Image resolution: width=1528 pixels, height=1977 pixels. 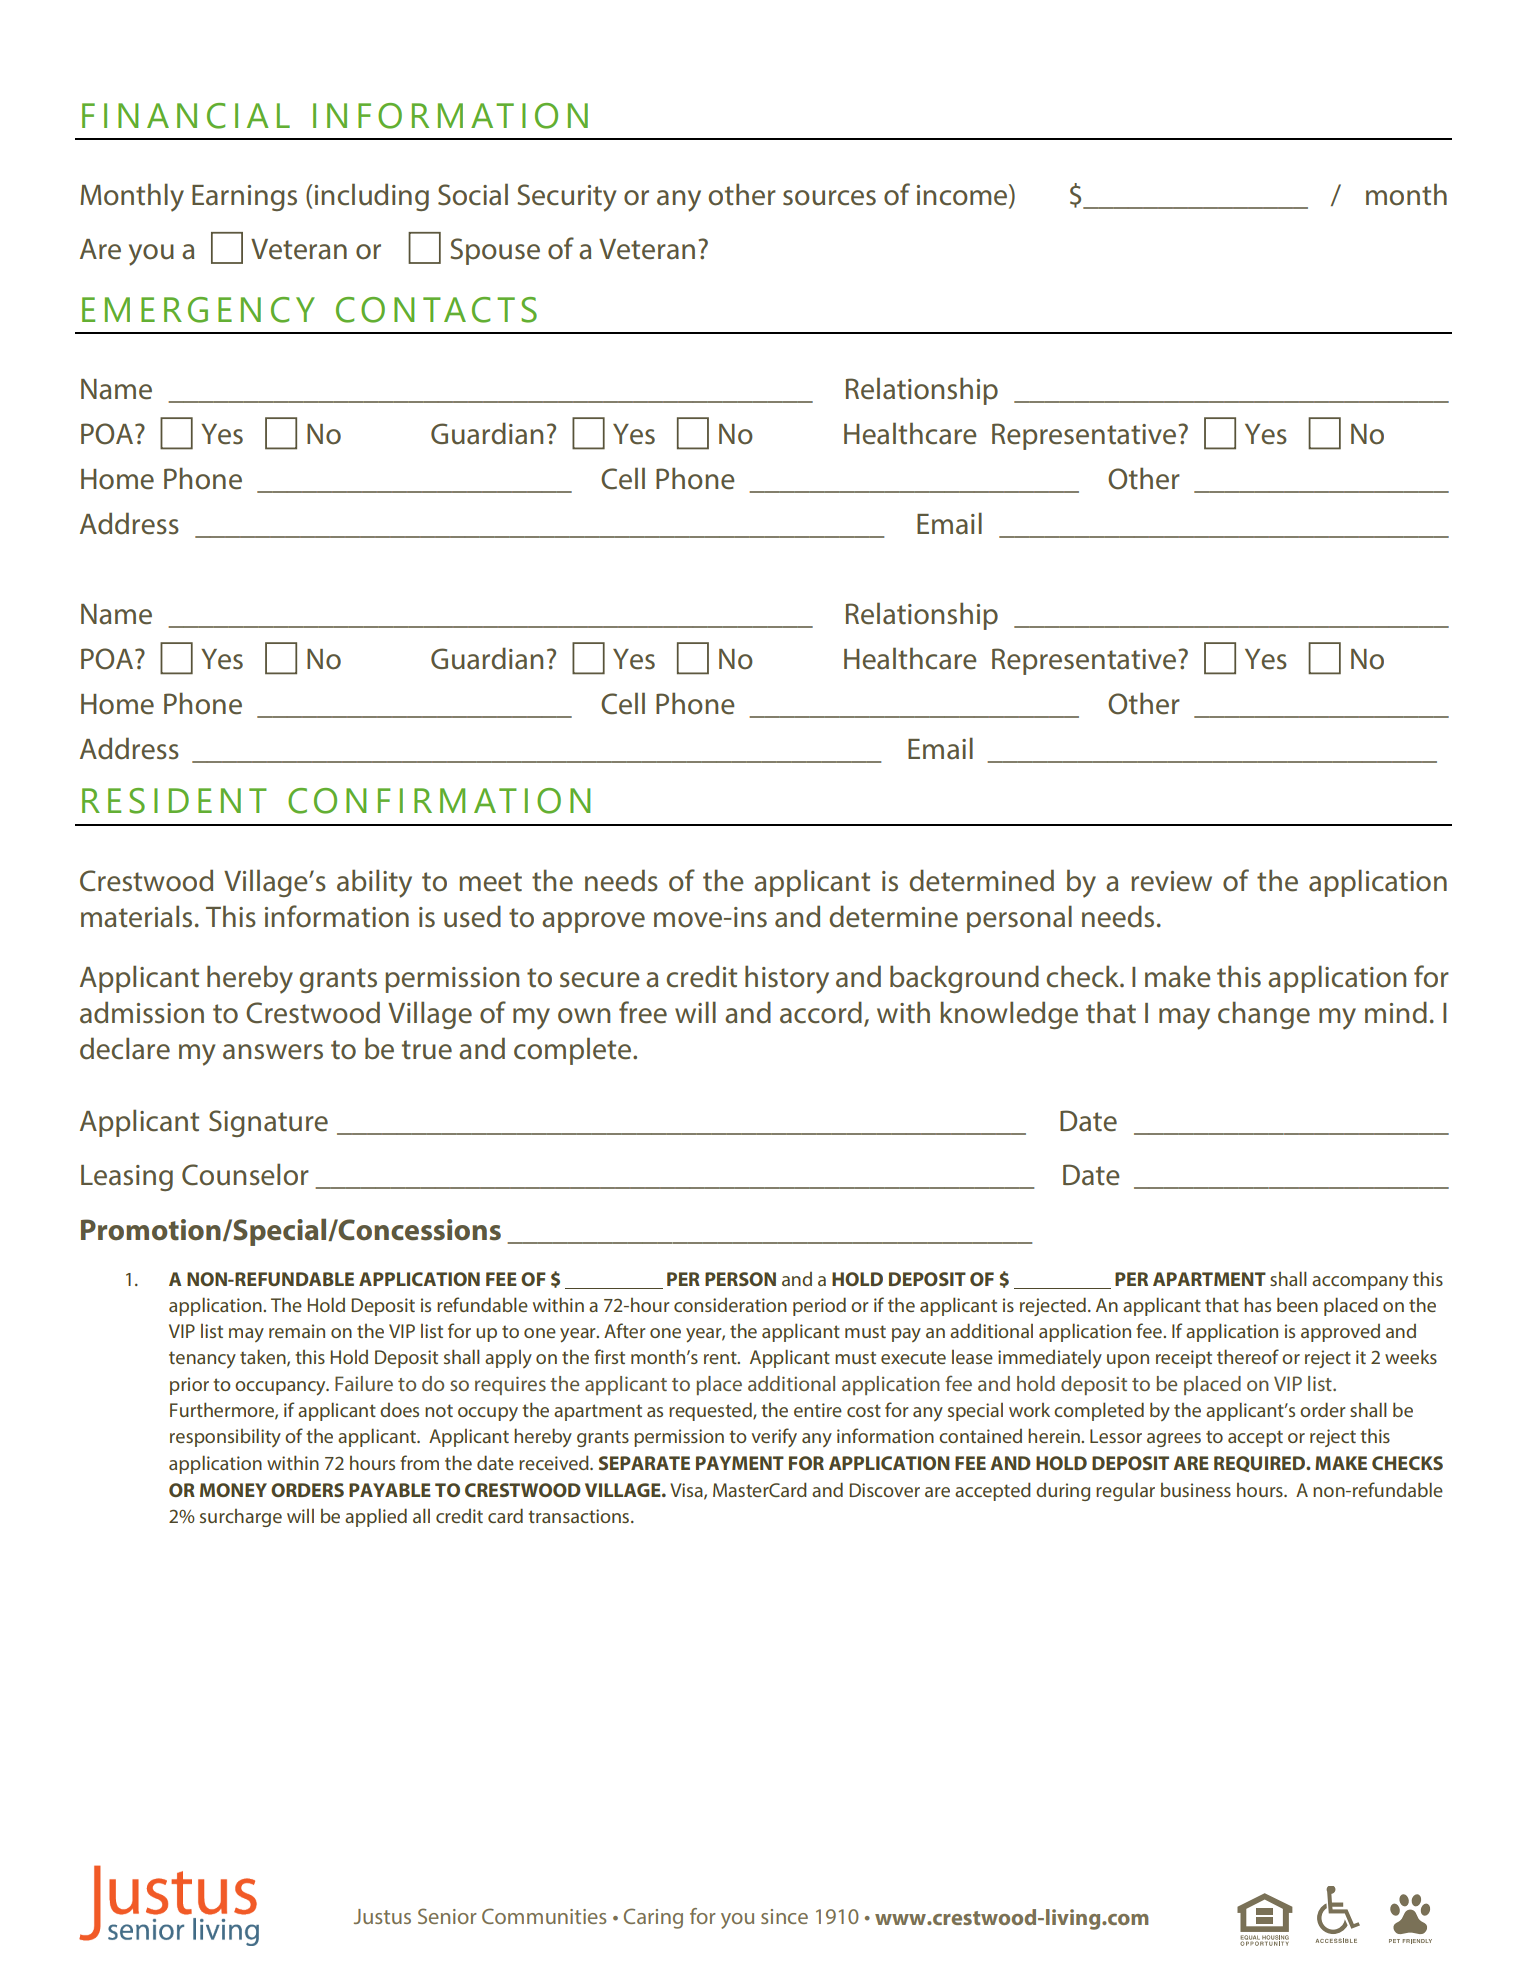 What do you see at coordinates (244, 198) in the document?
I see `Earnings` at bounding box center [244, 198].
